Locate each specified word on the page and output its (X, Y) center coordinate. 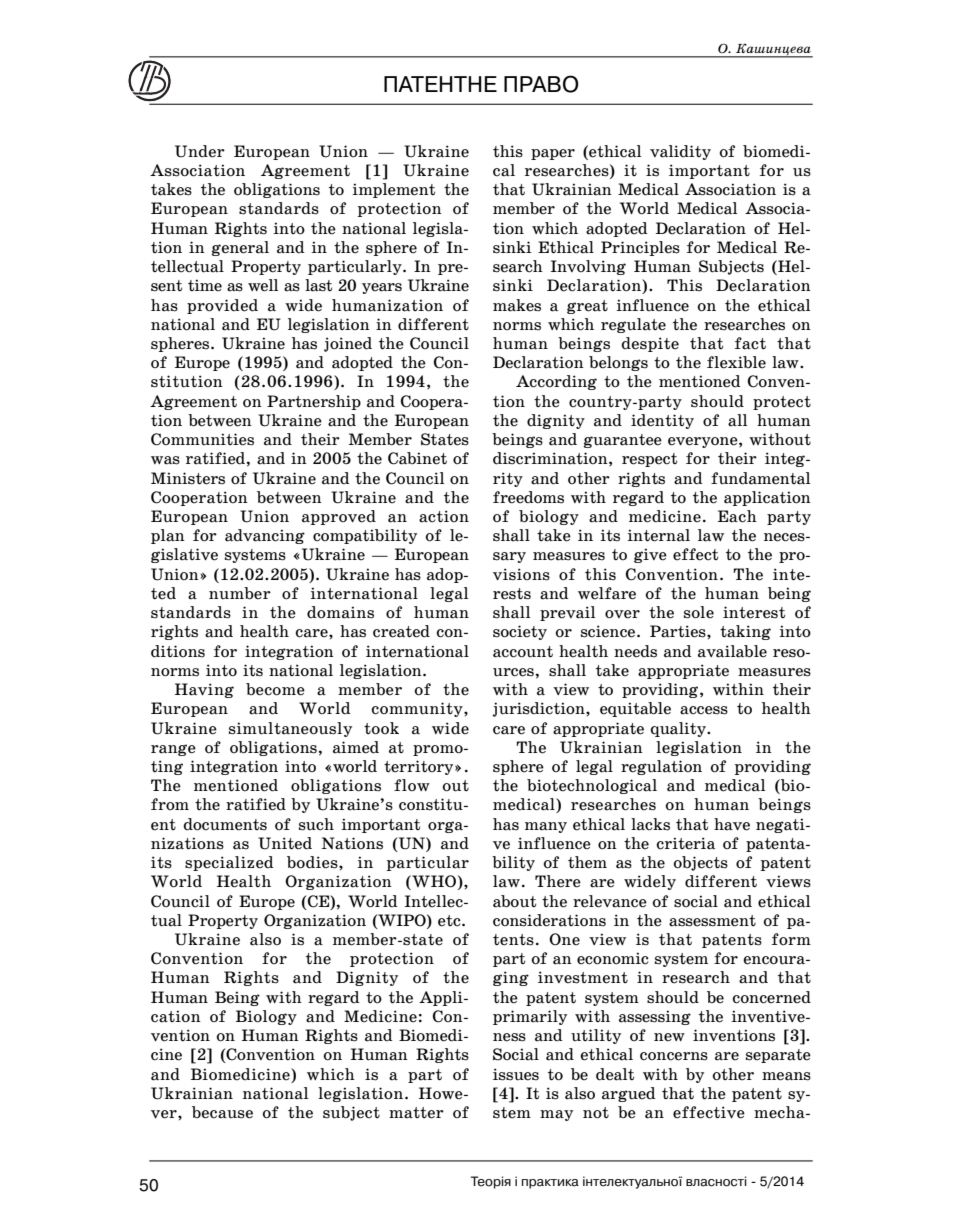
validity (680, 152)
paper (553, 154)
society (520, 632)
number (240, 593)
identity (662, 421)
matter (416, 1113)
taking (745, 632)
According (556, 382)
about (514, 901)
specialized (229, 863)
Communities (202, 439)
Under (200, 151)
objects (700, 863)
